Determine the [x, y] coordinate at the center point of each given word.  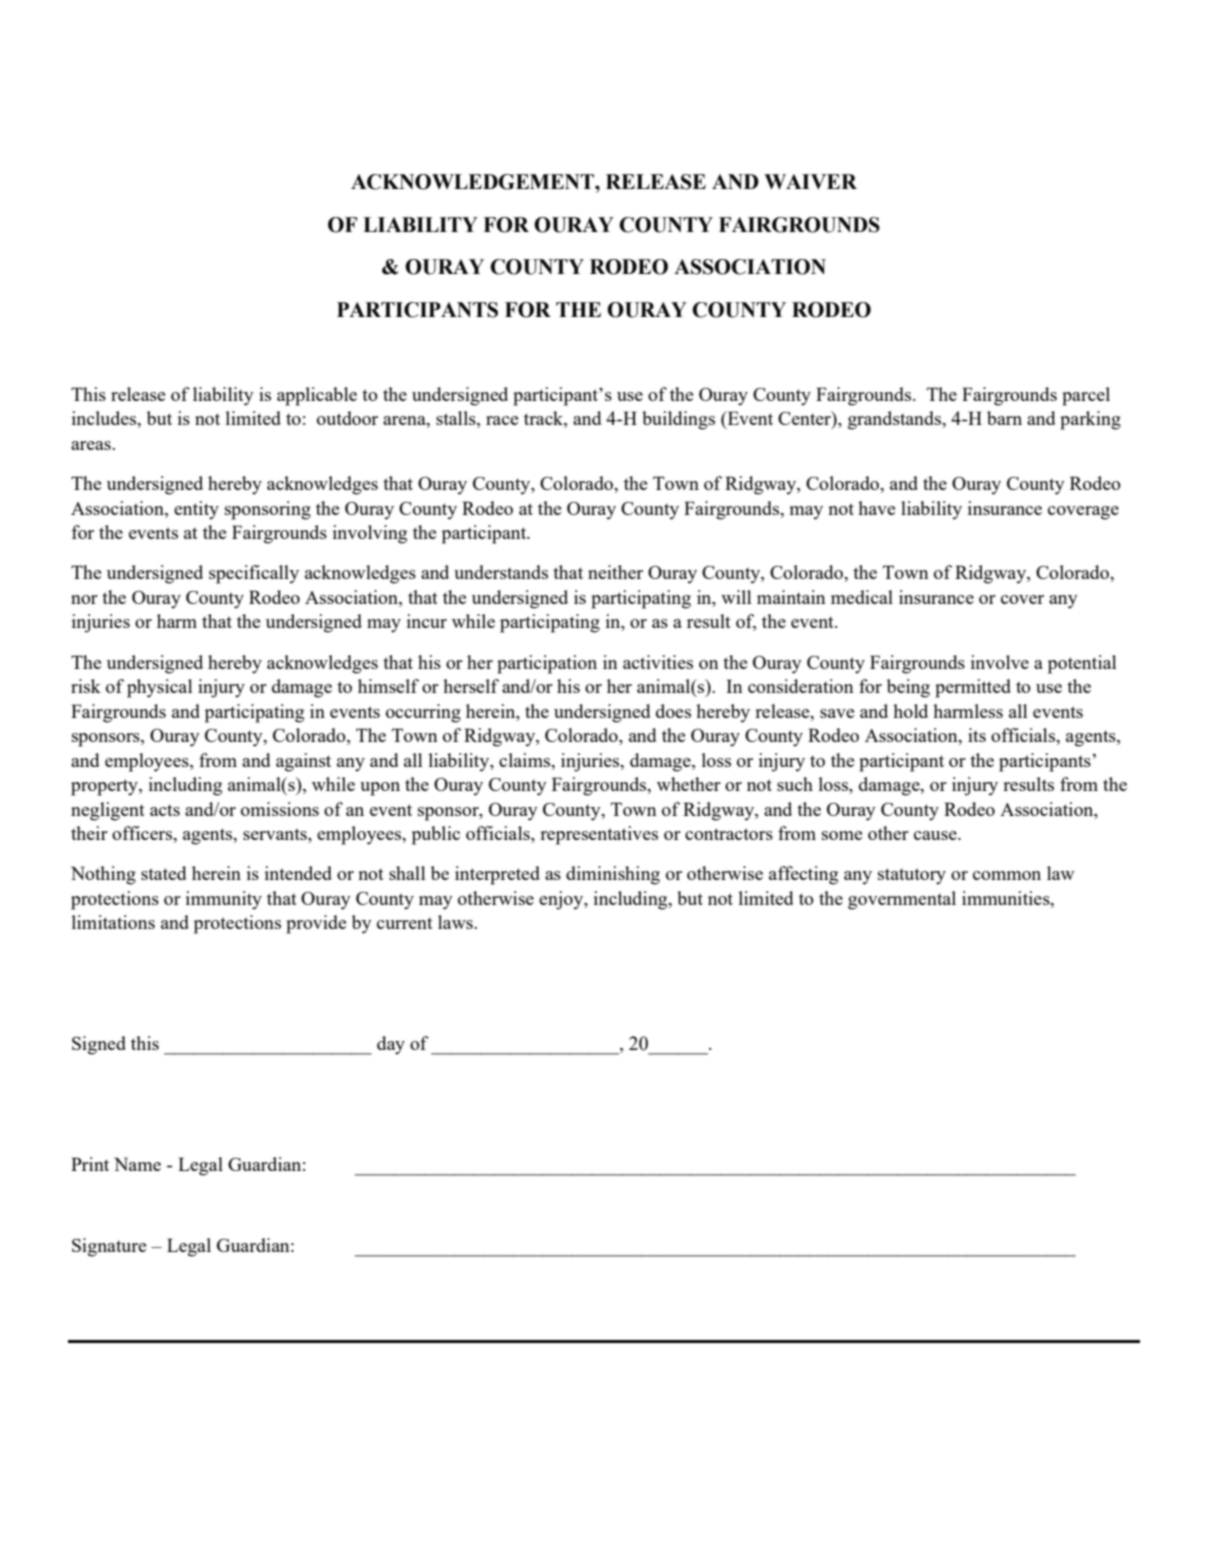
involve [1000, 662]
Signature [109, 1247]
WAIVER [810, 181]
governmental [902, 900]
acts [165, 810]
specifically [254, 574]
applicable [317, 396]
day [391, 1045]
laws [456, 922]
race [502, 420]
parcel [1086, 396]
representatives [599, 835]
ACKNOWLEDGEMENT [473, 182]
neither [615, 572]
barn [1004, 418]
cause [936, 835]
